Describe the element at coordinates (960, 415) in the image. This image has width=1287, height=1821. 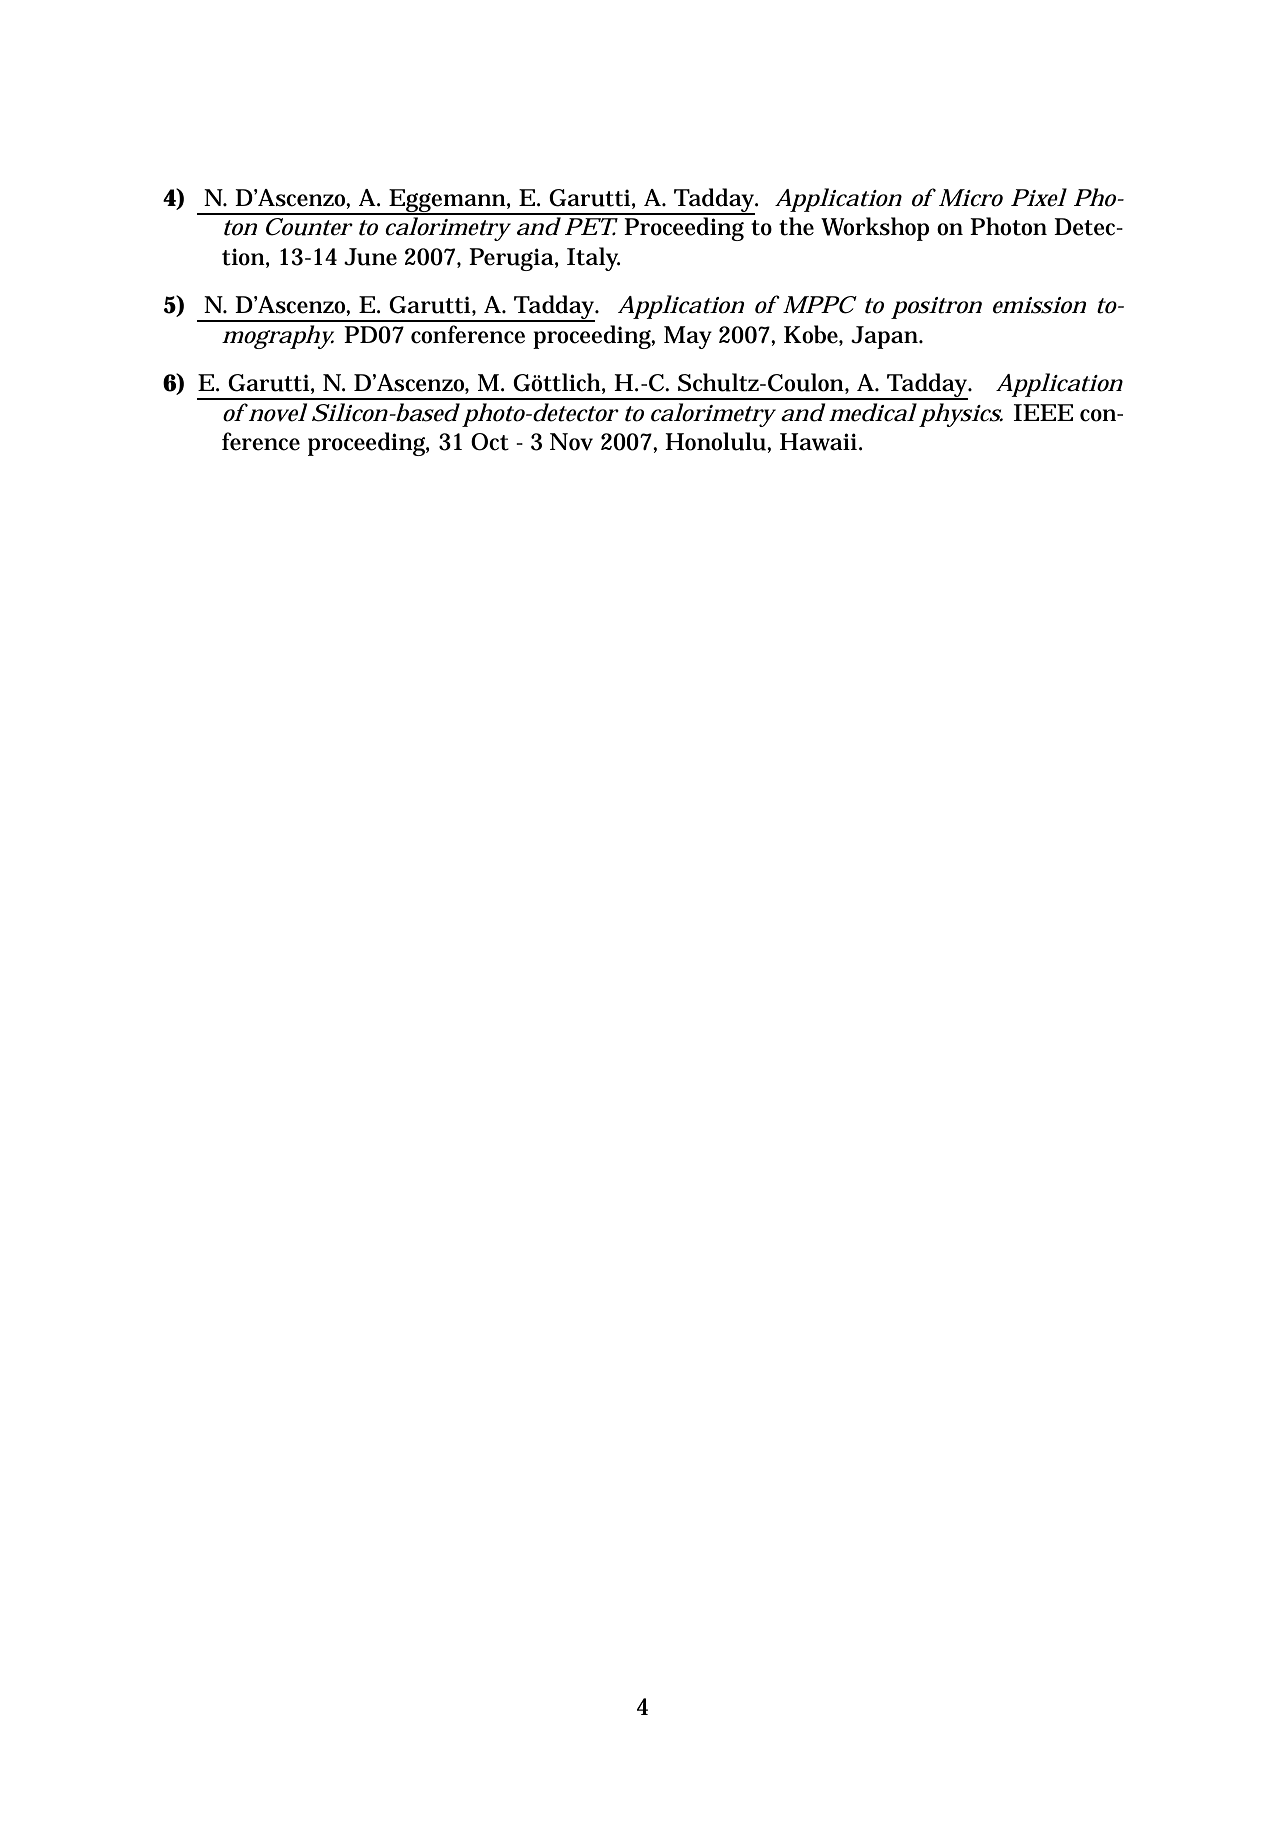
I see `physics` at that location.
